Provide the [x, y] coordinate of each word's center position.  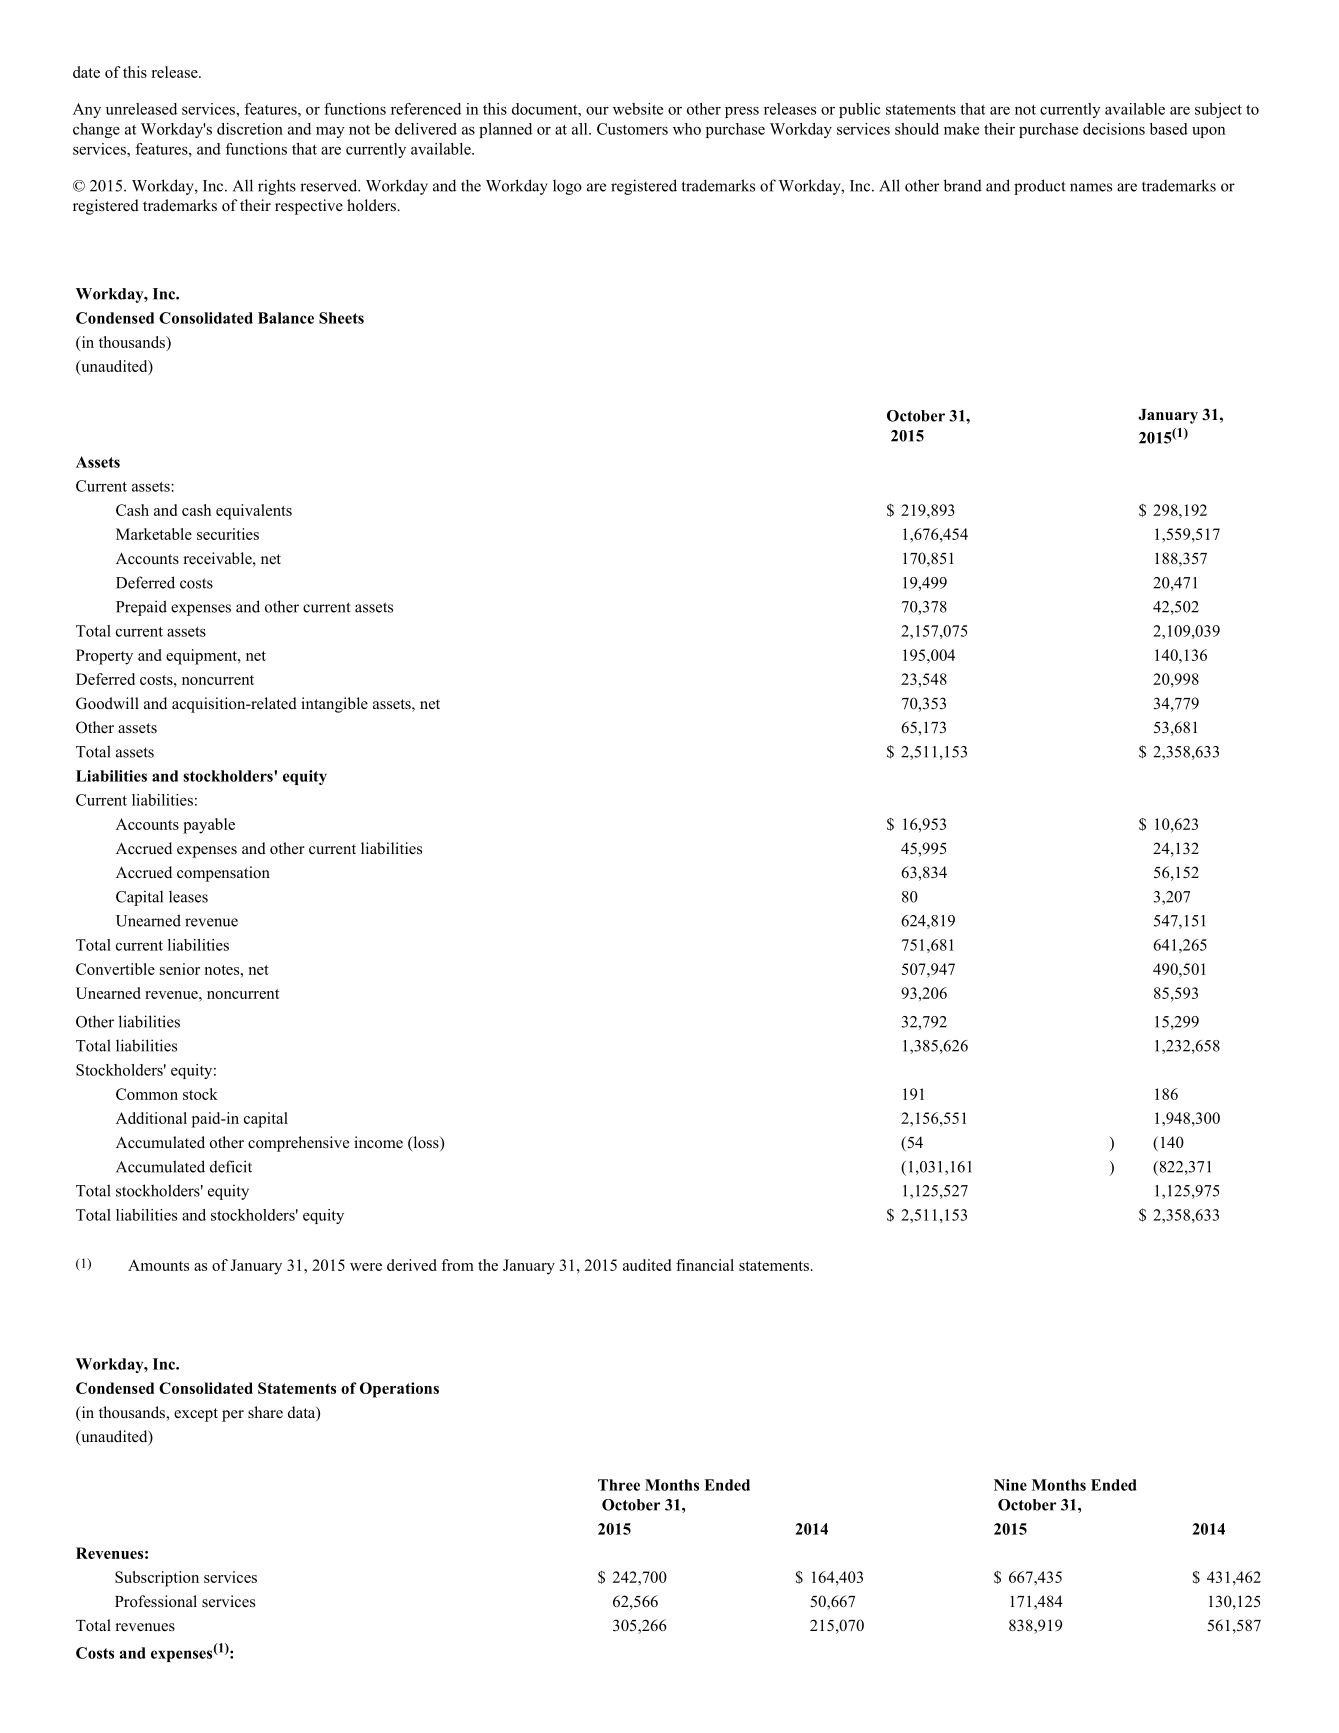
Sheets [341, 318]
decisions [1114, 129]
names [1091, 187]
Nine [1010, 1485]
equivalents [254, 512]
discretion [250, 129]
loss [426, 1143]
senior [180, 969]
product [1040, 187]
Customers [632, 129]
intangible [334, 705]
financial [705, 1265]
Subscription [157, 1579]
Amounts [158, 1265]
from [457, 1265]
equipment [202, 657]
